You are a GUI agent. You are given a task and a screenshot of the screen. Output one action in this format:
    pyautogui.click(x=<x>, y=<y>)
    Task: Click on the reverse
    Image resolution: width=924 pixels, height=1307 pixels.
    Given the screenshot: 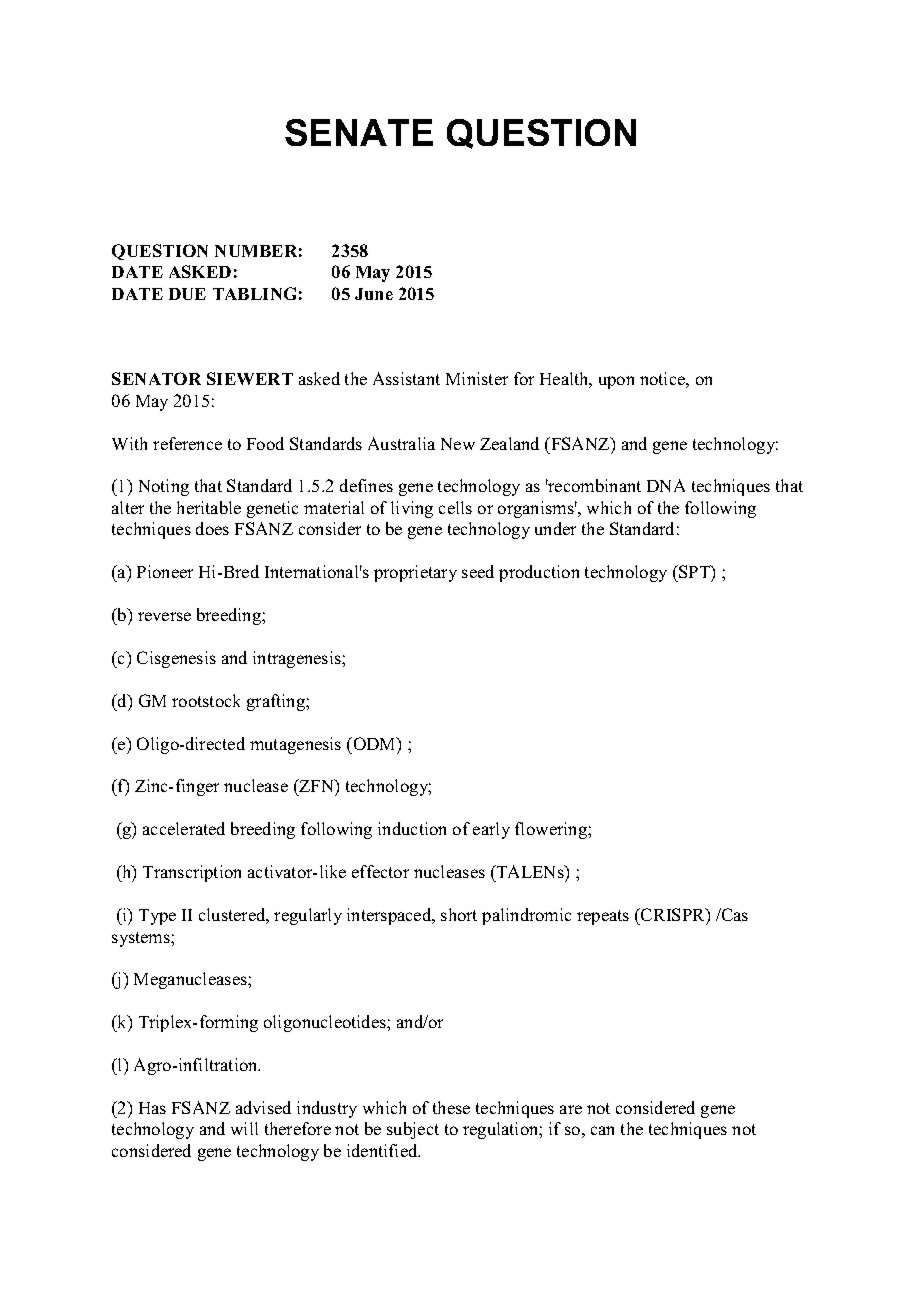 What is the action you would take?
    pyautogui.click(x=164, y=616)
